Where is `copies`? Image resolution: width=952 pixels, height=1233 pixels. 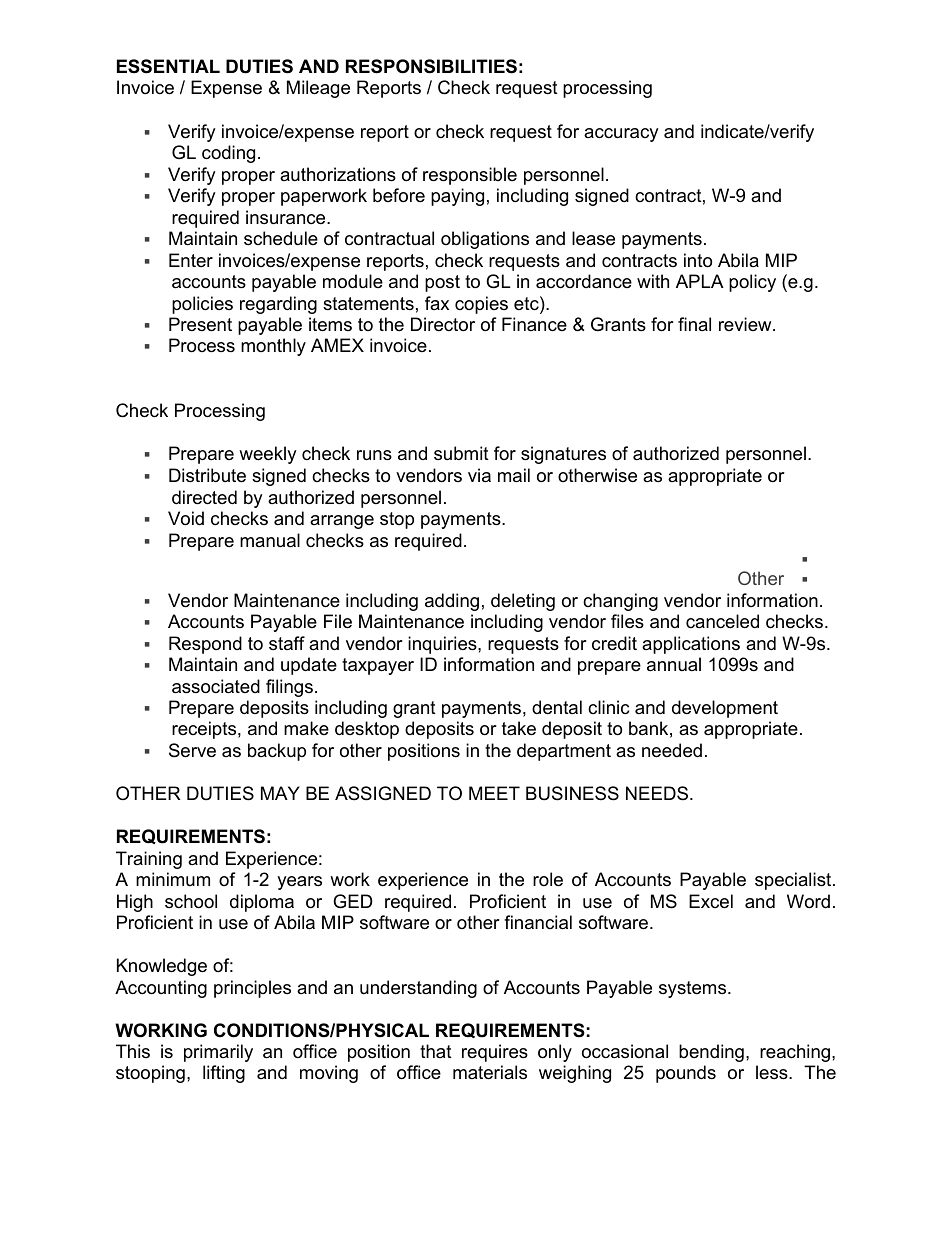
copies is located at coordinates (481, 305).
